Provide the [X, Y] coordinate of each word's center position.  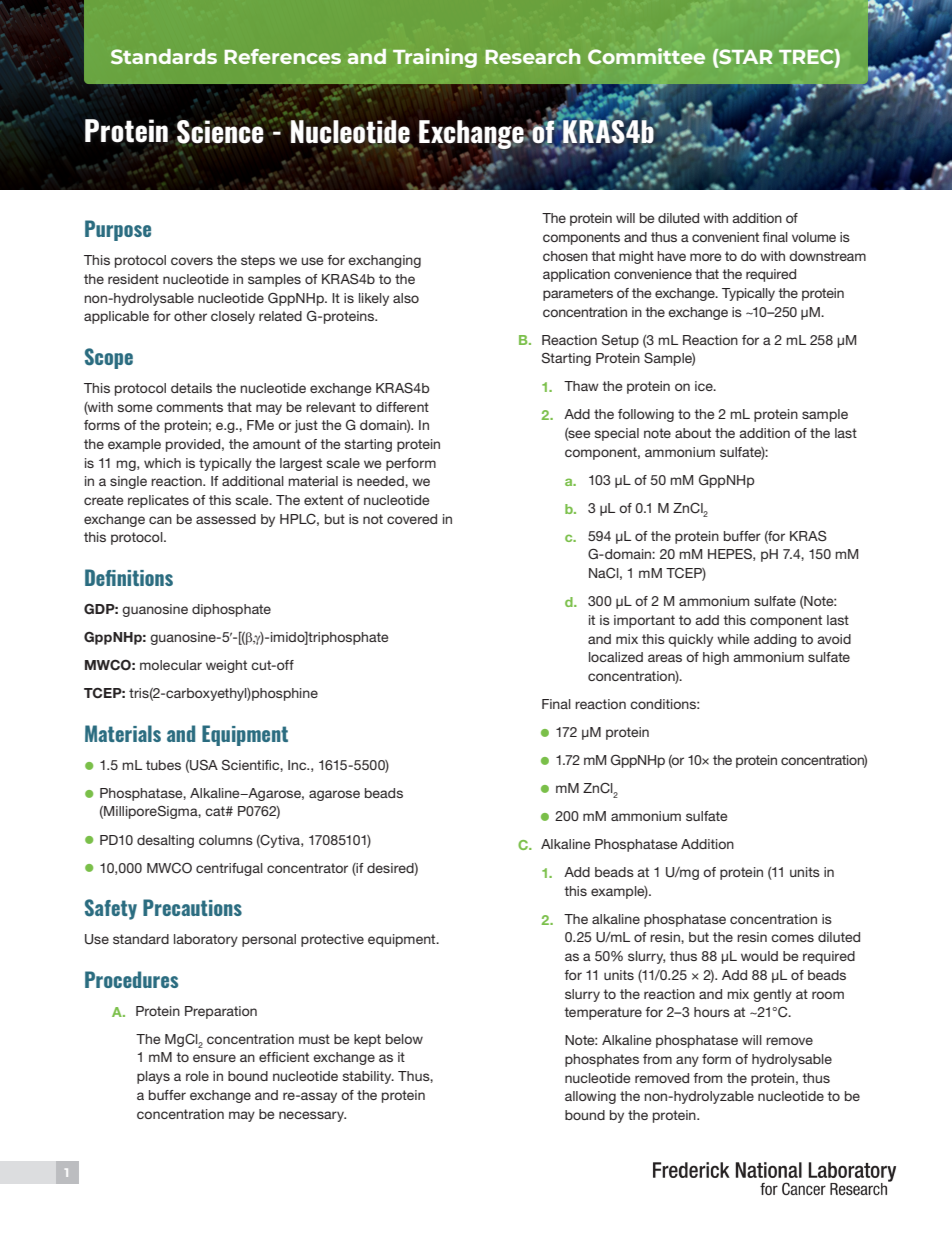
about [693, 433]
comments [189, 407]
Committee [646, 56]
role [197, 1076]
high [716, 658]
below [404, 1039]
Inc [298, 765]
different [402, 407]
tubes [163, 765]
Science [221, 131]
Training [435, 58]
